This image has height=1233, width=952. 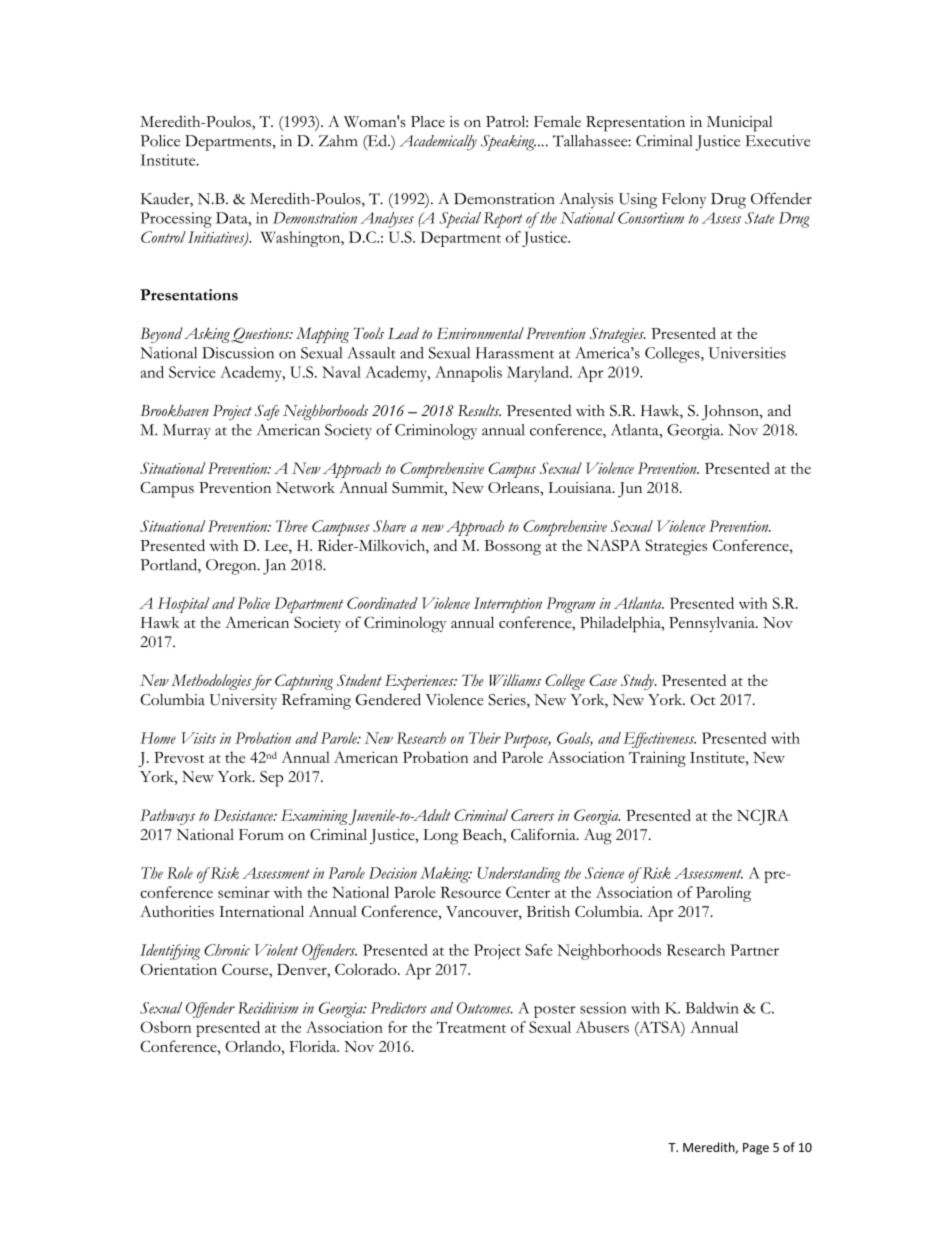 What do you see at coordinates (508, 605) in the image?
I see `Interruption` at bounding box center [508, 605].
